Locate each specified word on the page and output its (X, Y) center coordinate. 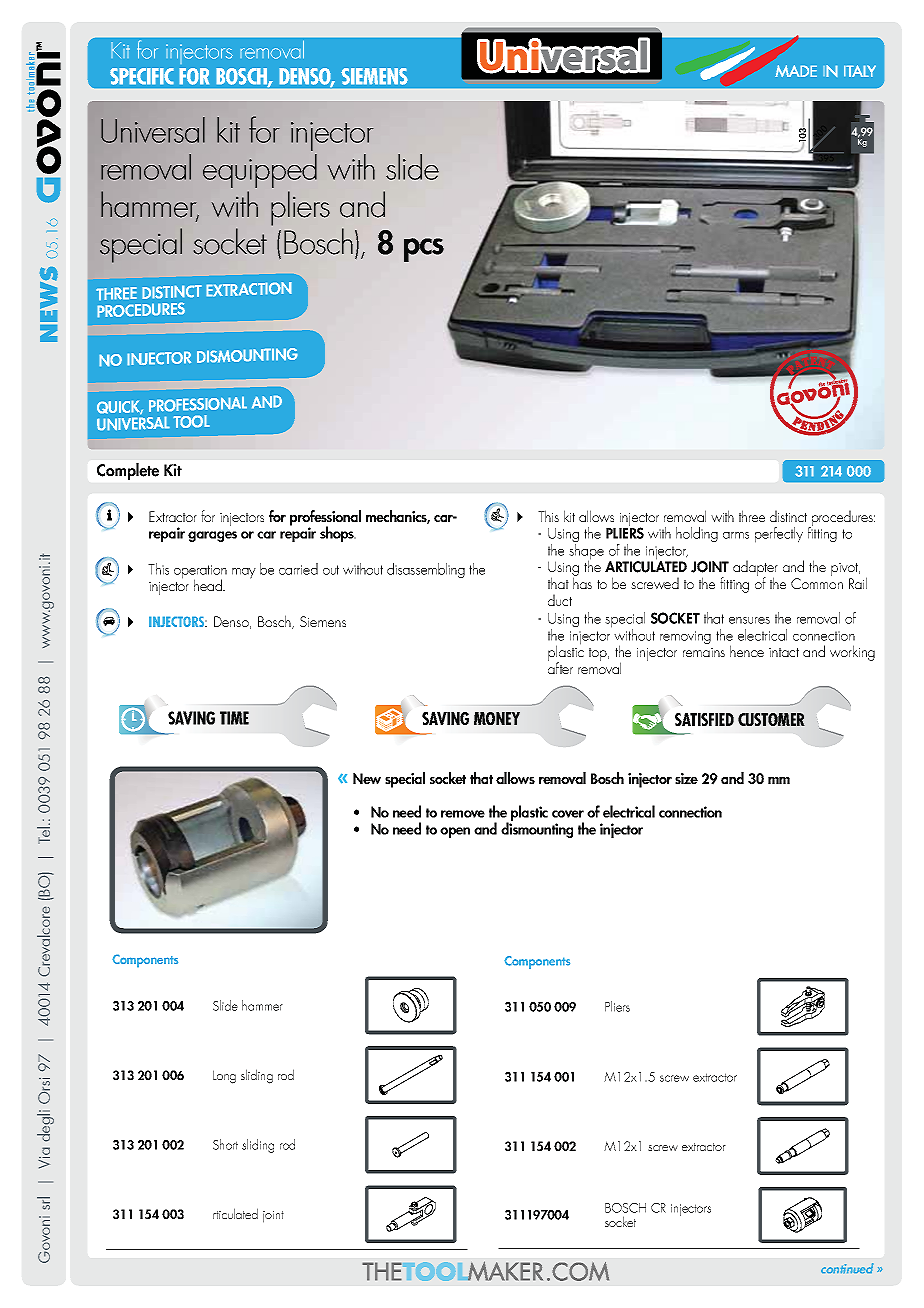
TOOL (191, 421)
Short (225, 1144)
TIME (234, 718)
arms (736, 535)
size (686, 778)
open (455, 832)
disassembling (426, 570)
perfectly (779, 535)
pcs (424, 250)
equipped (260, 171)
